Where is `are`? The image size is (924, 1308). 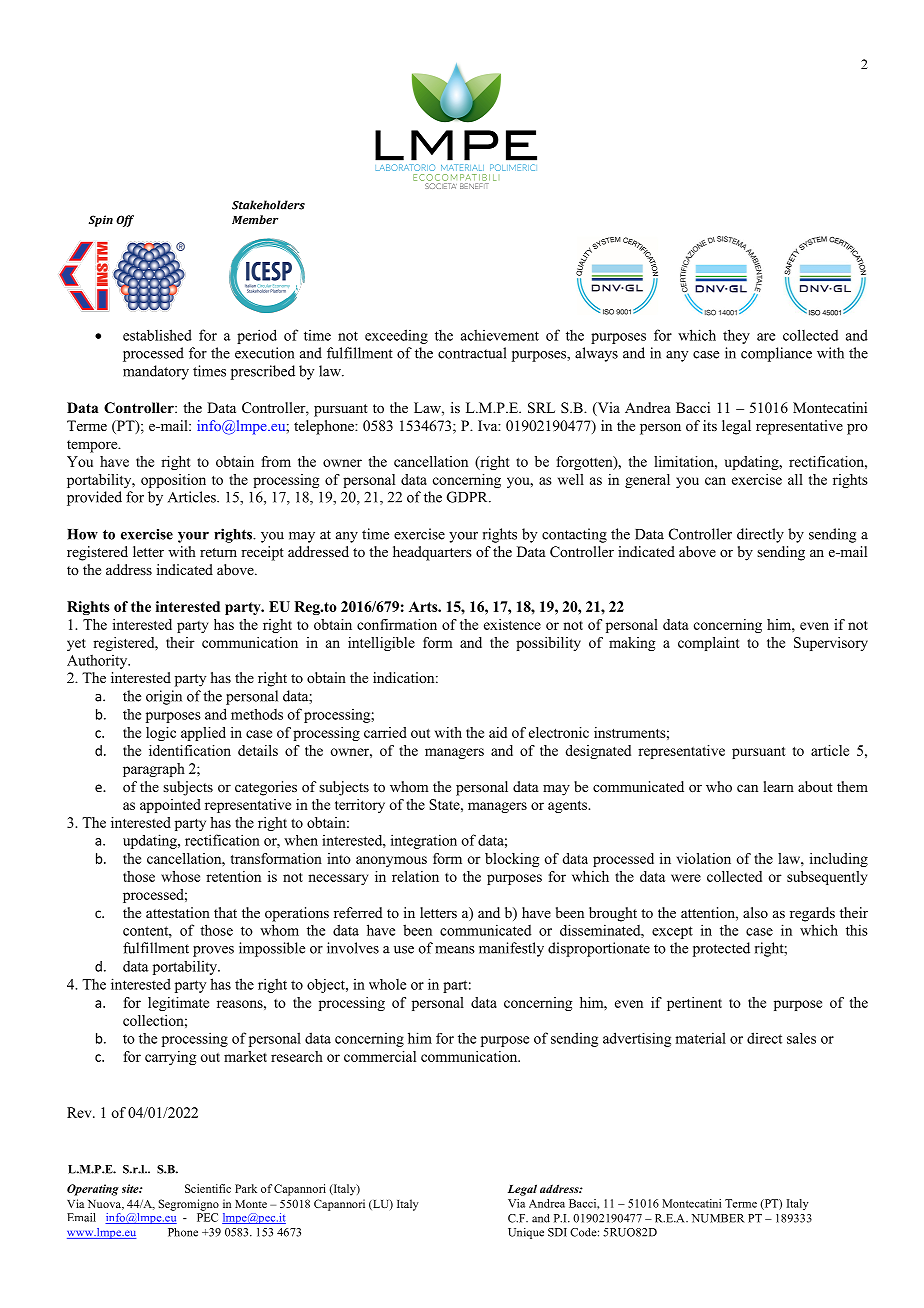 are is located at coordinates (766, 337).
